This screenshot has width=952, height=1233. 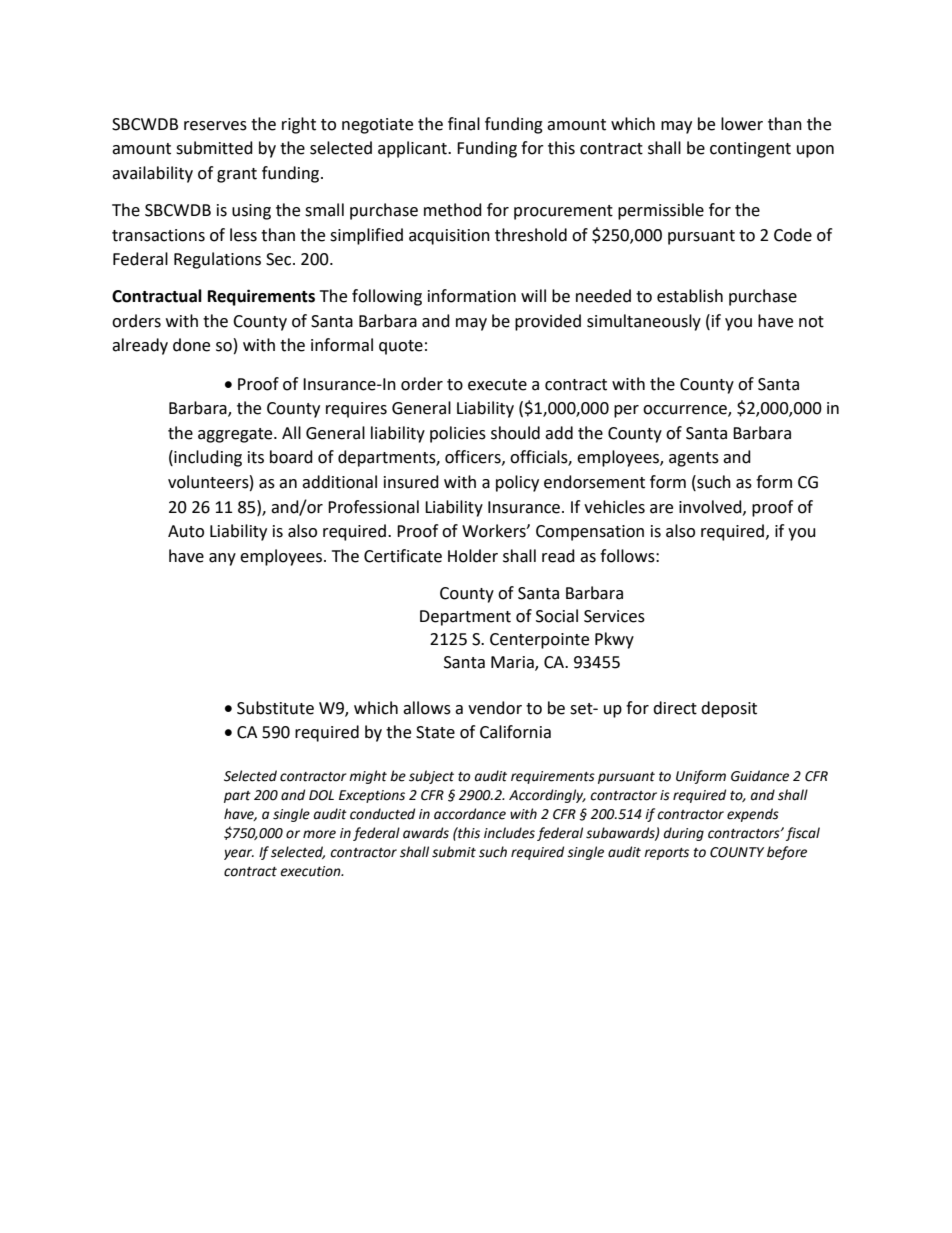 What do you see at coordinates (207, 458) in the screenshot?
I see `including` at bounding box center [207, 458].
